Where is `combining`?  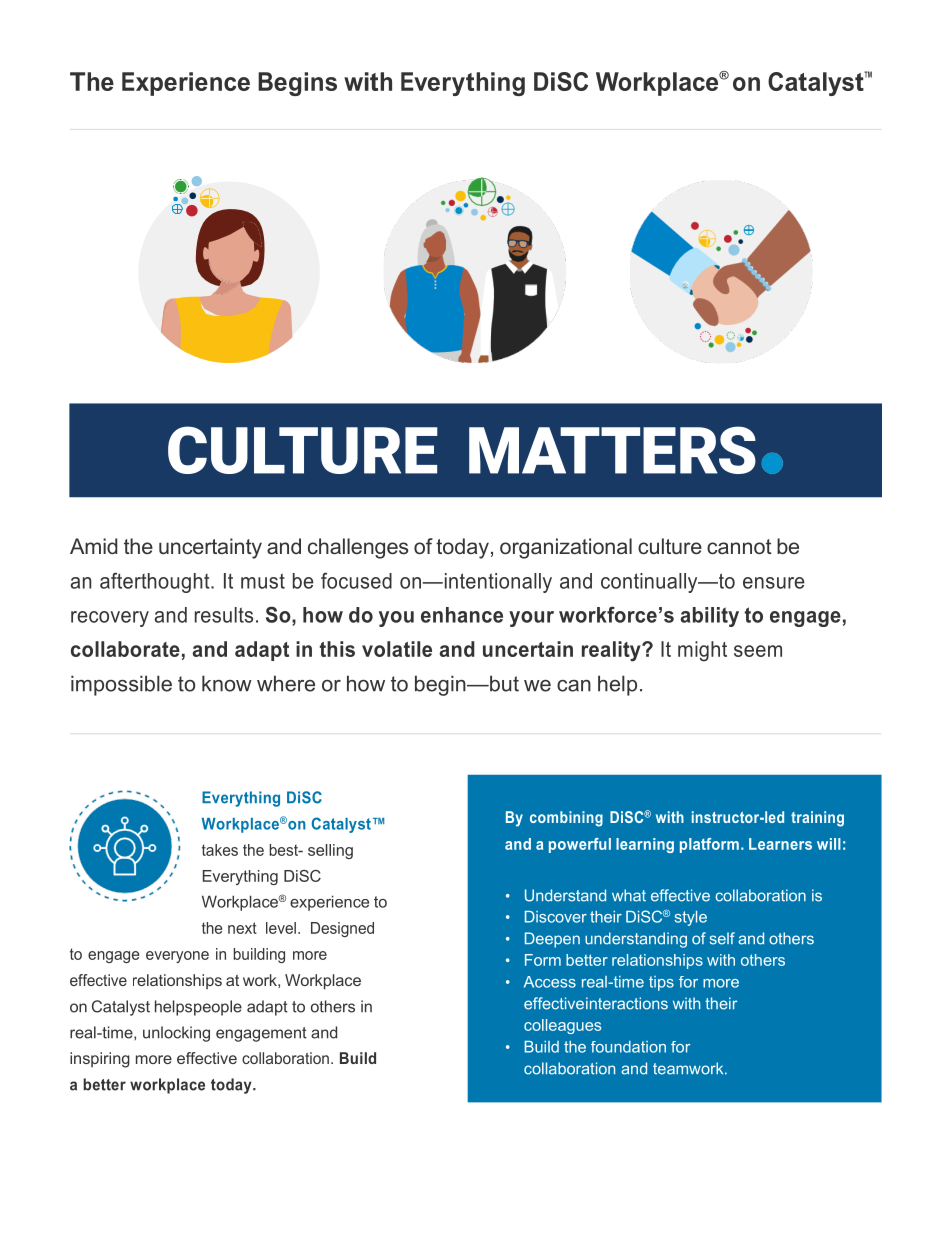
combining is located at coordinates (566, 819).
